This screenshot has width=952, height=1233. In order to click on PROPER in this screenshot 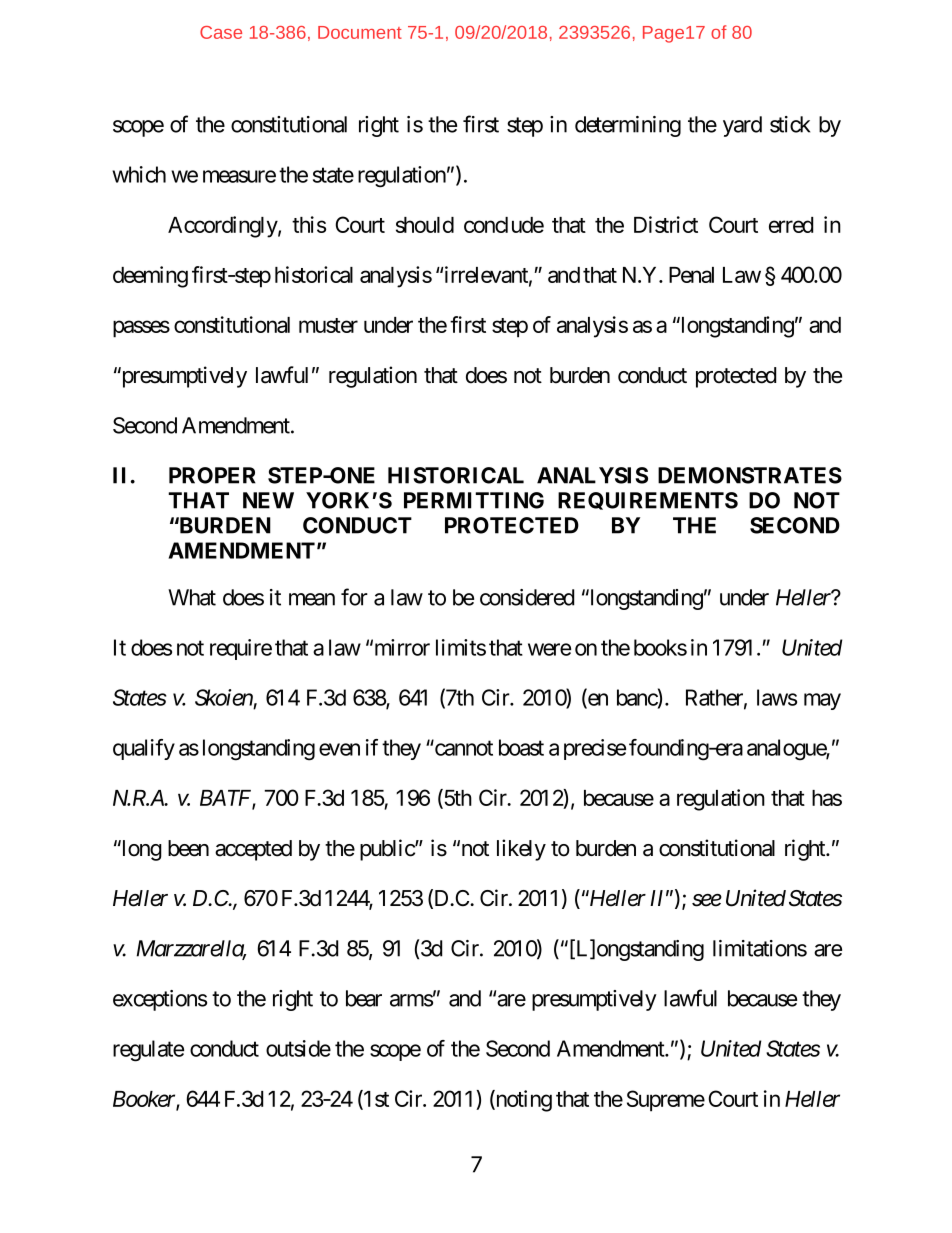, I will do `click(212, 475)`.
